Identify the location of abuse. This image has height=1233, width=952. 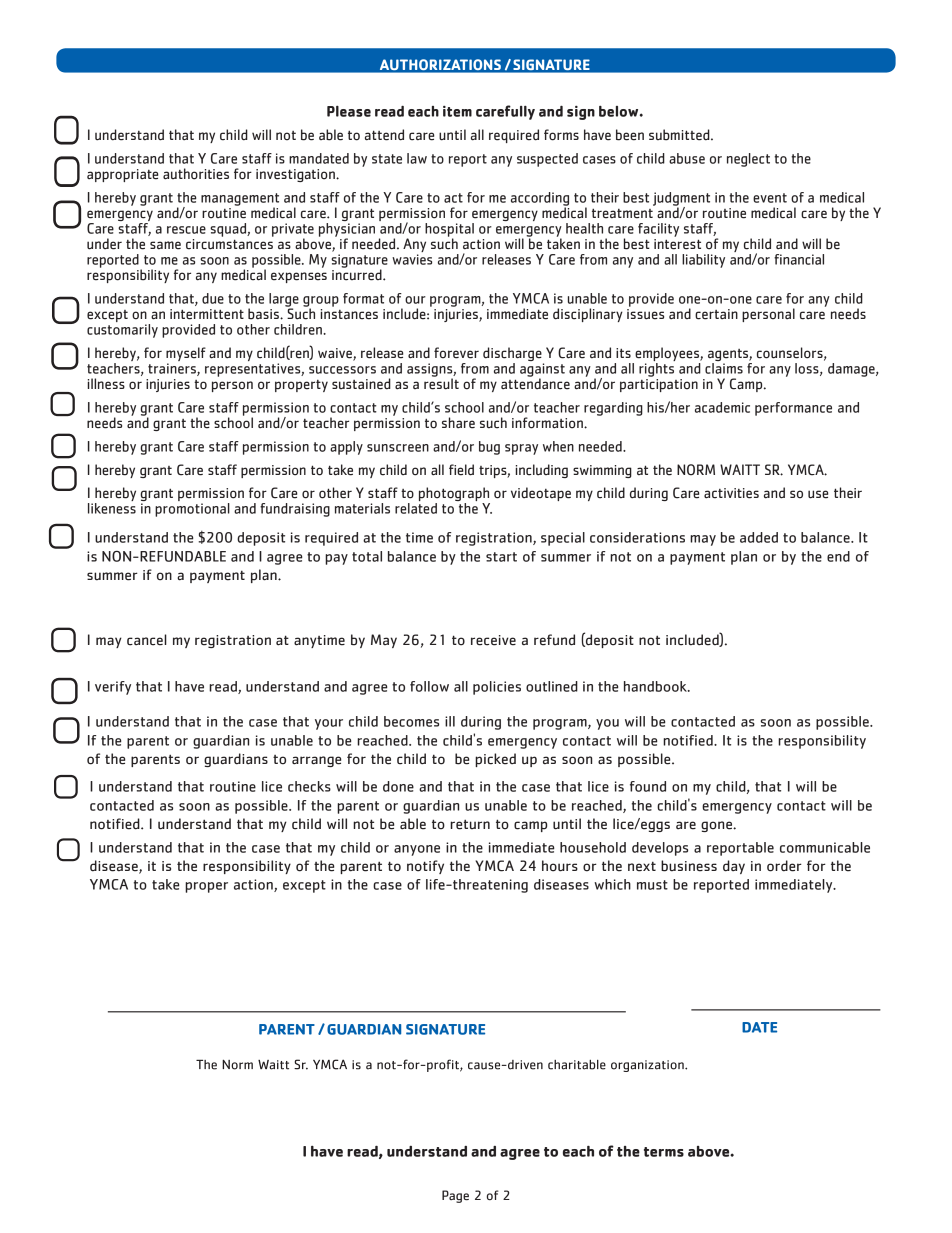
(687, 158).
